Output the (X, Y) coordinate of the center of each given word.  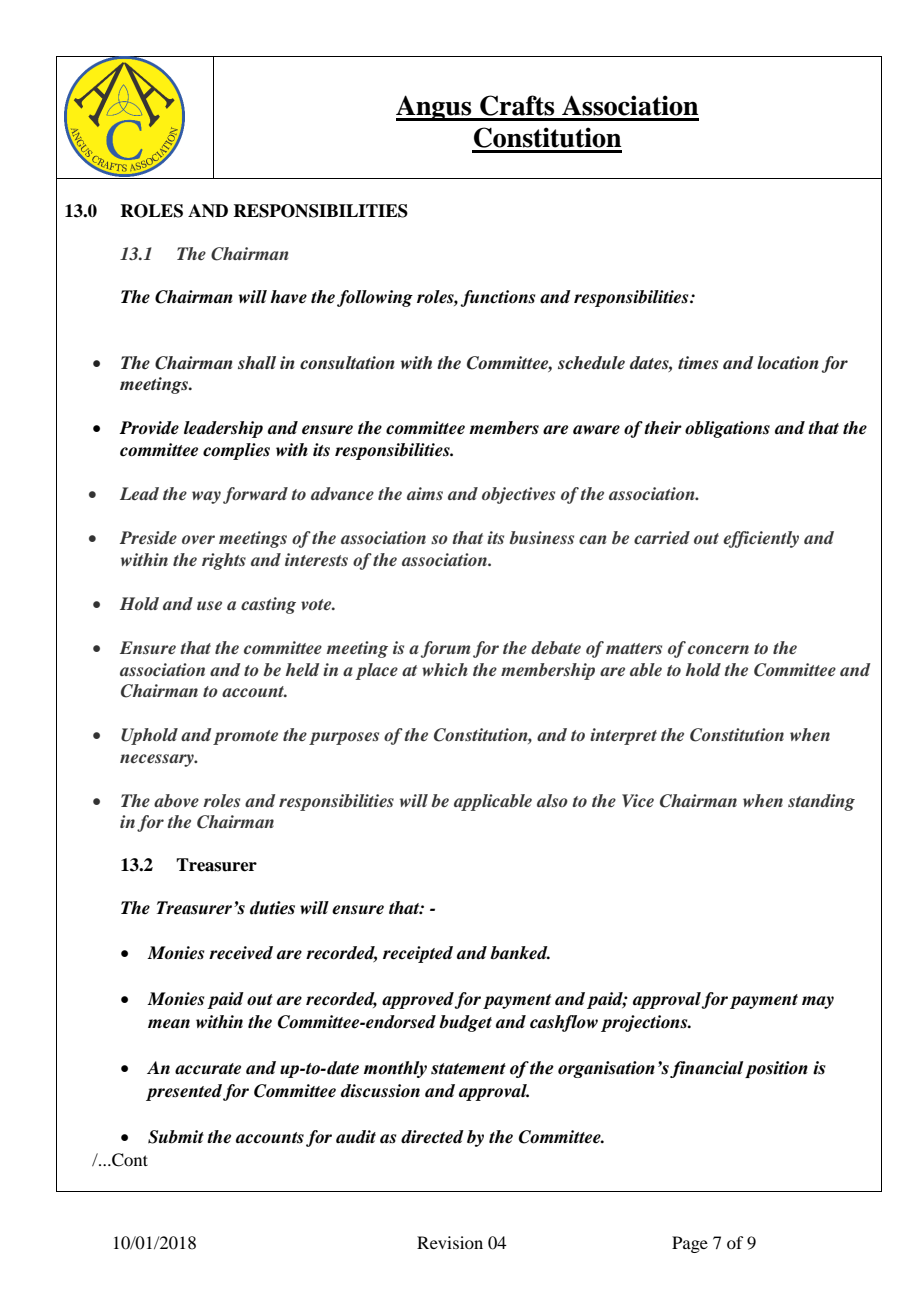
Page (690, 1244)
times (698, 363)
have (288, 297)
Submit (176, 1137)
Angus (435, 108)
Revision (450, 1242)
